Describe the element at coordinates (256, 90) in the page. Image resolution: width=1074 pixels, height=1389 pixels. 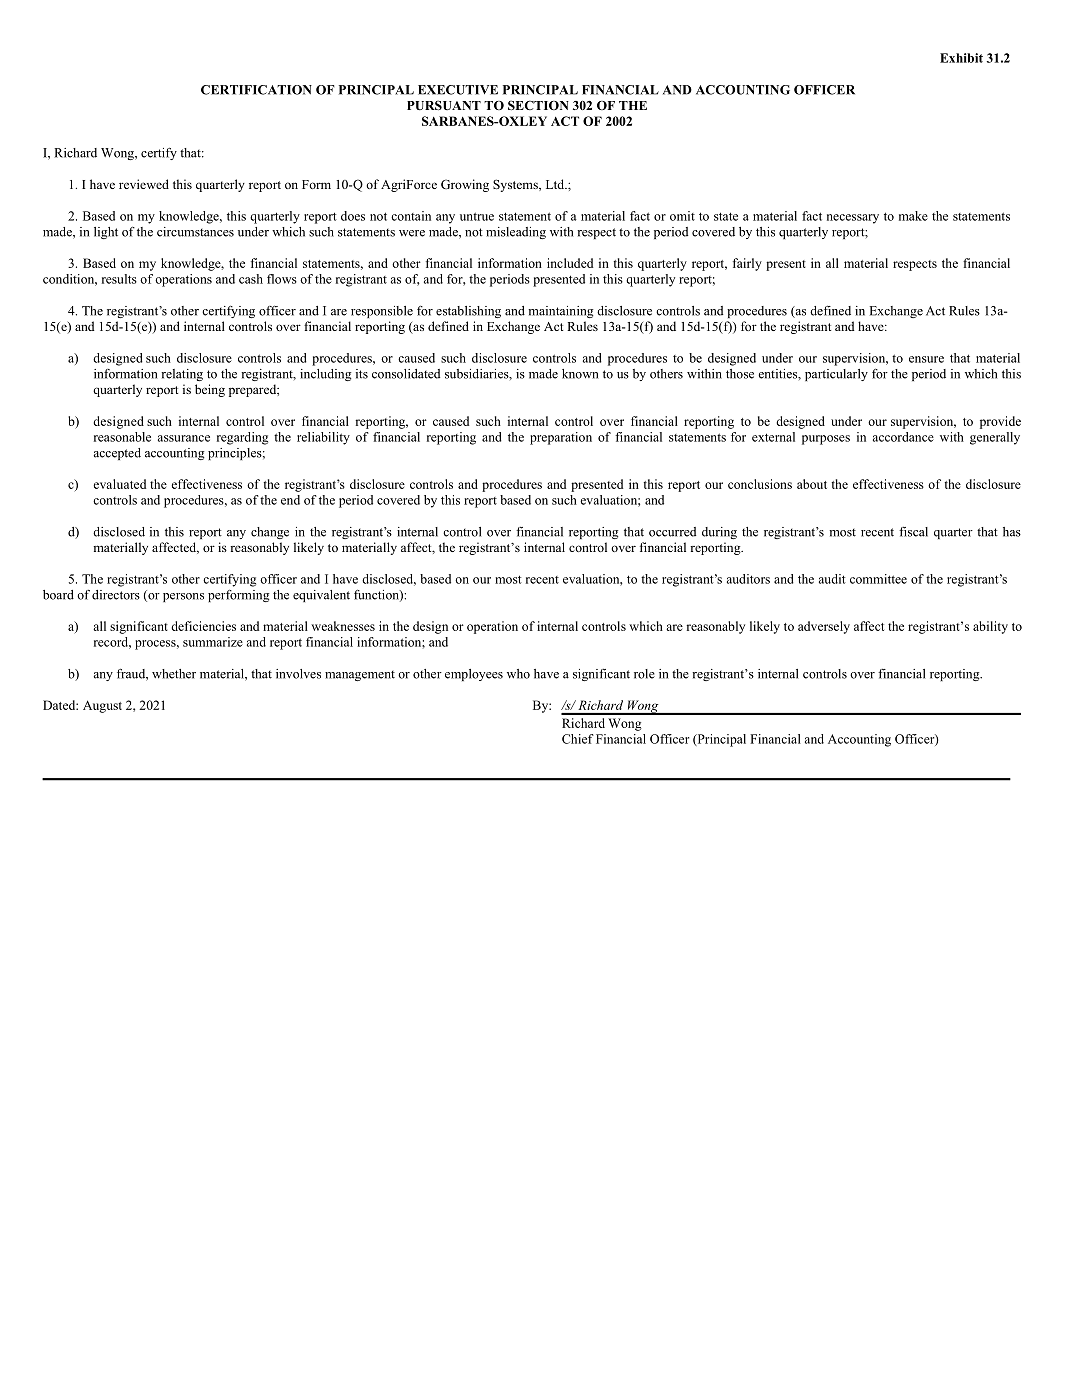
I see `CERTIFICATION` at that location.
